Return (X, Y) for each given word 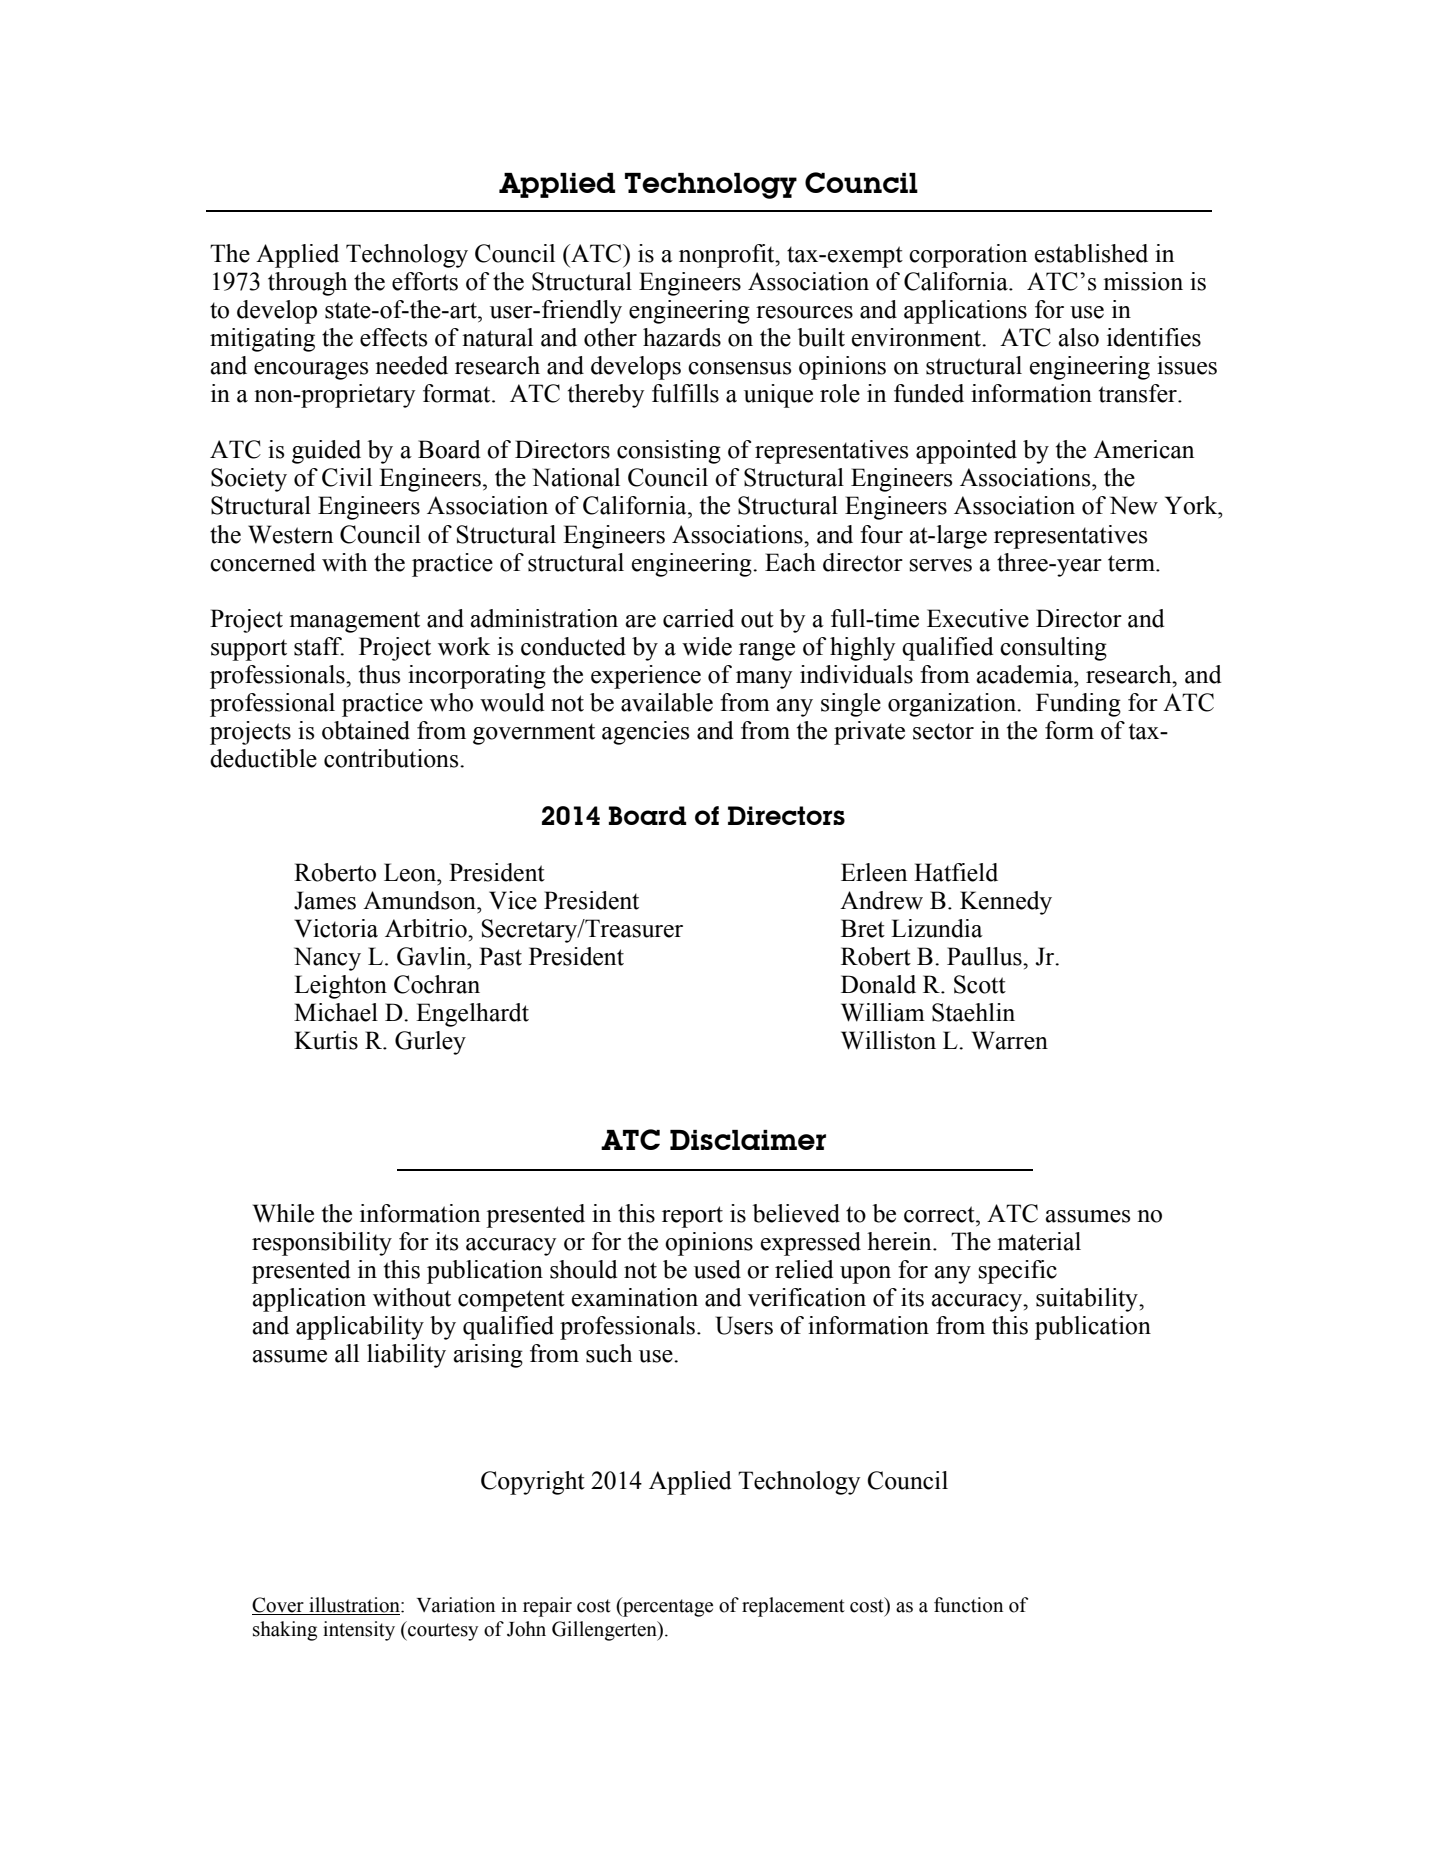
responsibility (322, 1244)
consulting (1053, 649)
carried (698, 618)
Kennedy (1006, 903)
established (1091, 253)
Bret (863, 928)
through (307, 284)
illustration (354, 1606)
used (717, 1269)
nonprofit (728, 256)
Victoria (336, 928)
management (354, 622)
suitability (1088, 1300)
